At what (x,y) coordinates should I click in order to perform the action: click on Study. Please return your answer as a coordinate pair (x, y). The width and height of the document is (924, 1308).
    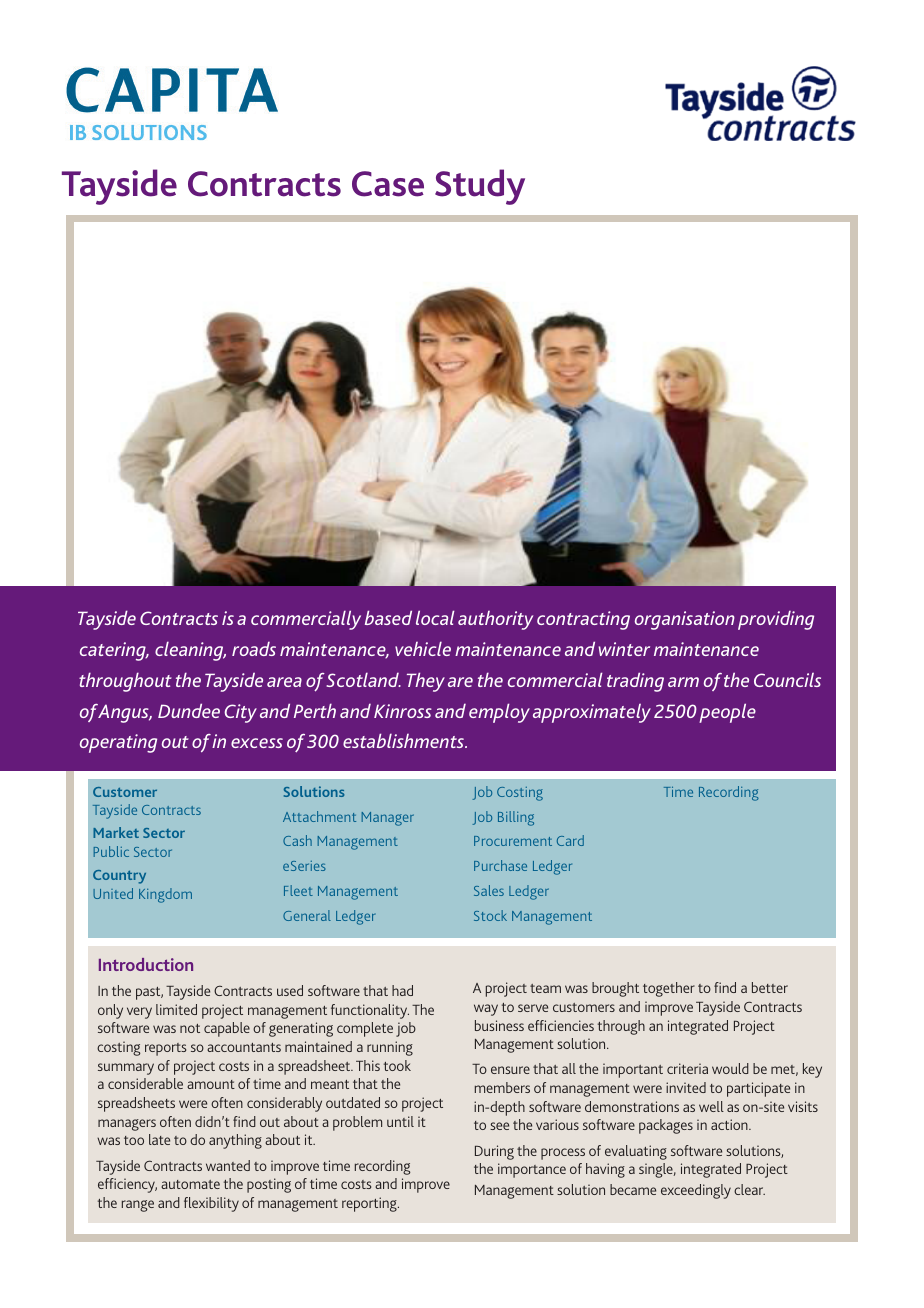
    Looking at the image, I should click on (480, 187).
